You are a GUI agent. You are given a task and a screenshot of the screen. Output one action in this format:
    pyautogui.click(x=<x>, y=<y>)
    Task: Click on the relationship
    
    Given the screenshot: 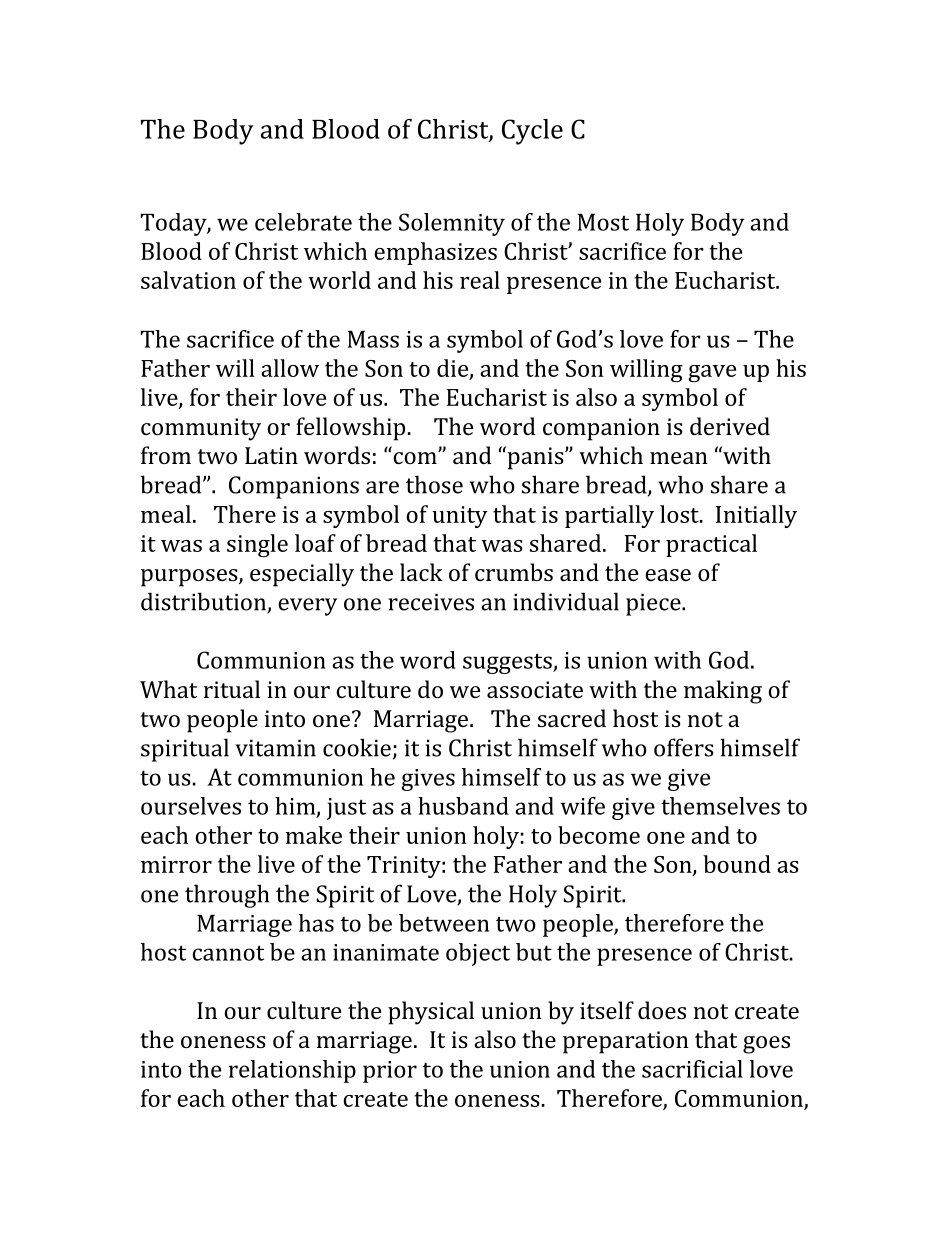 What is the action you would take?
    pyautogui.click(x=292, y=1071)
